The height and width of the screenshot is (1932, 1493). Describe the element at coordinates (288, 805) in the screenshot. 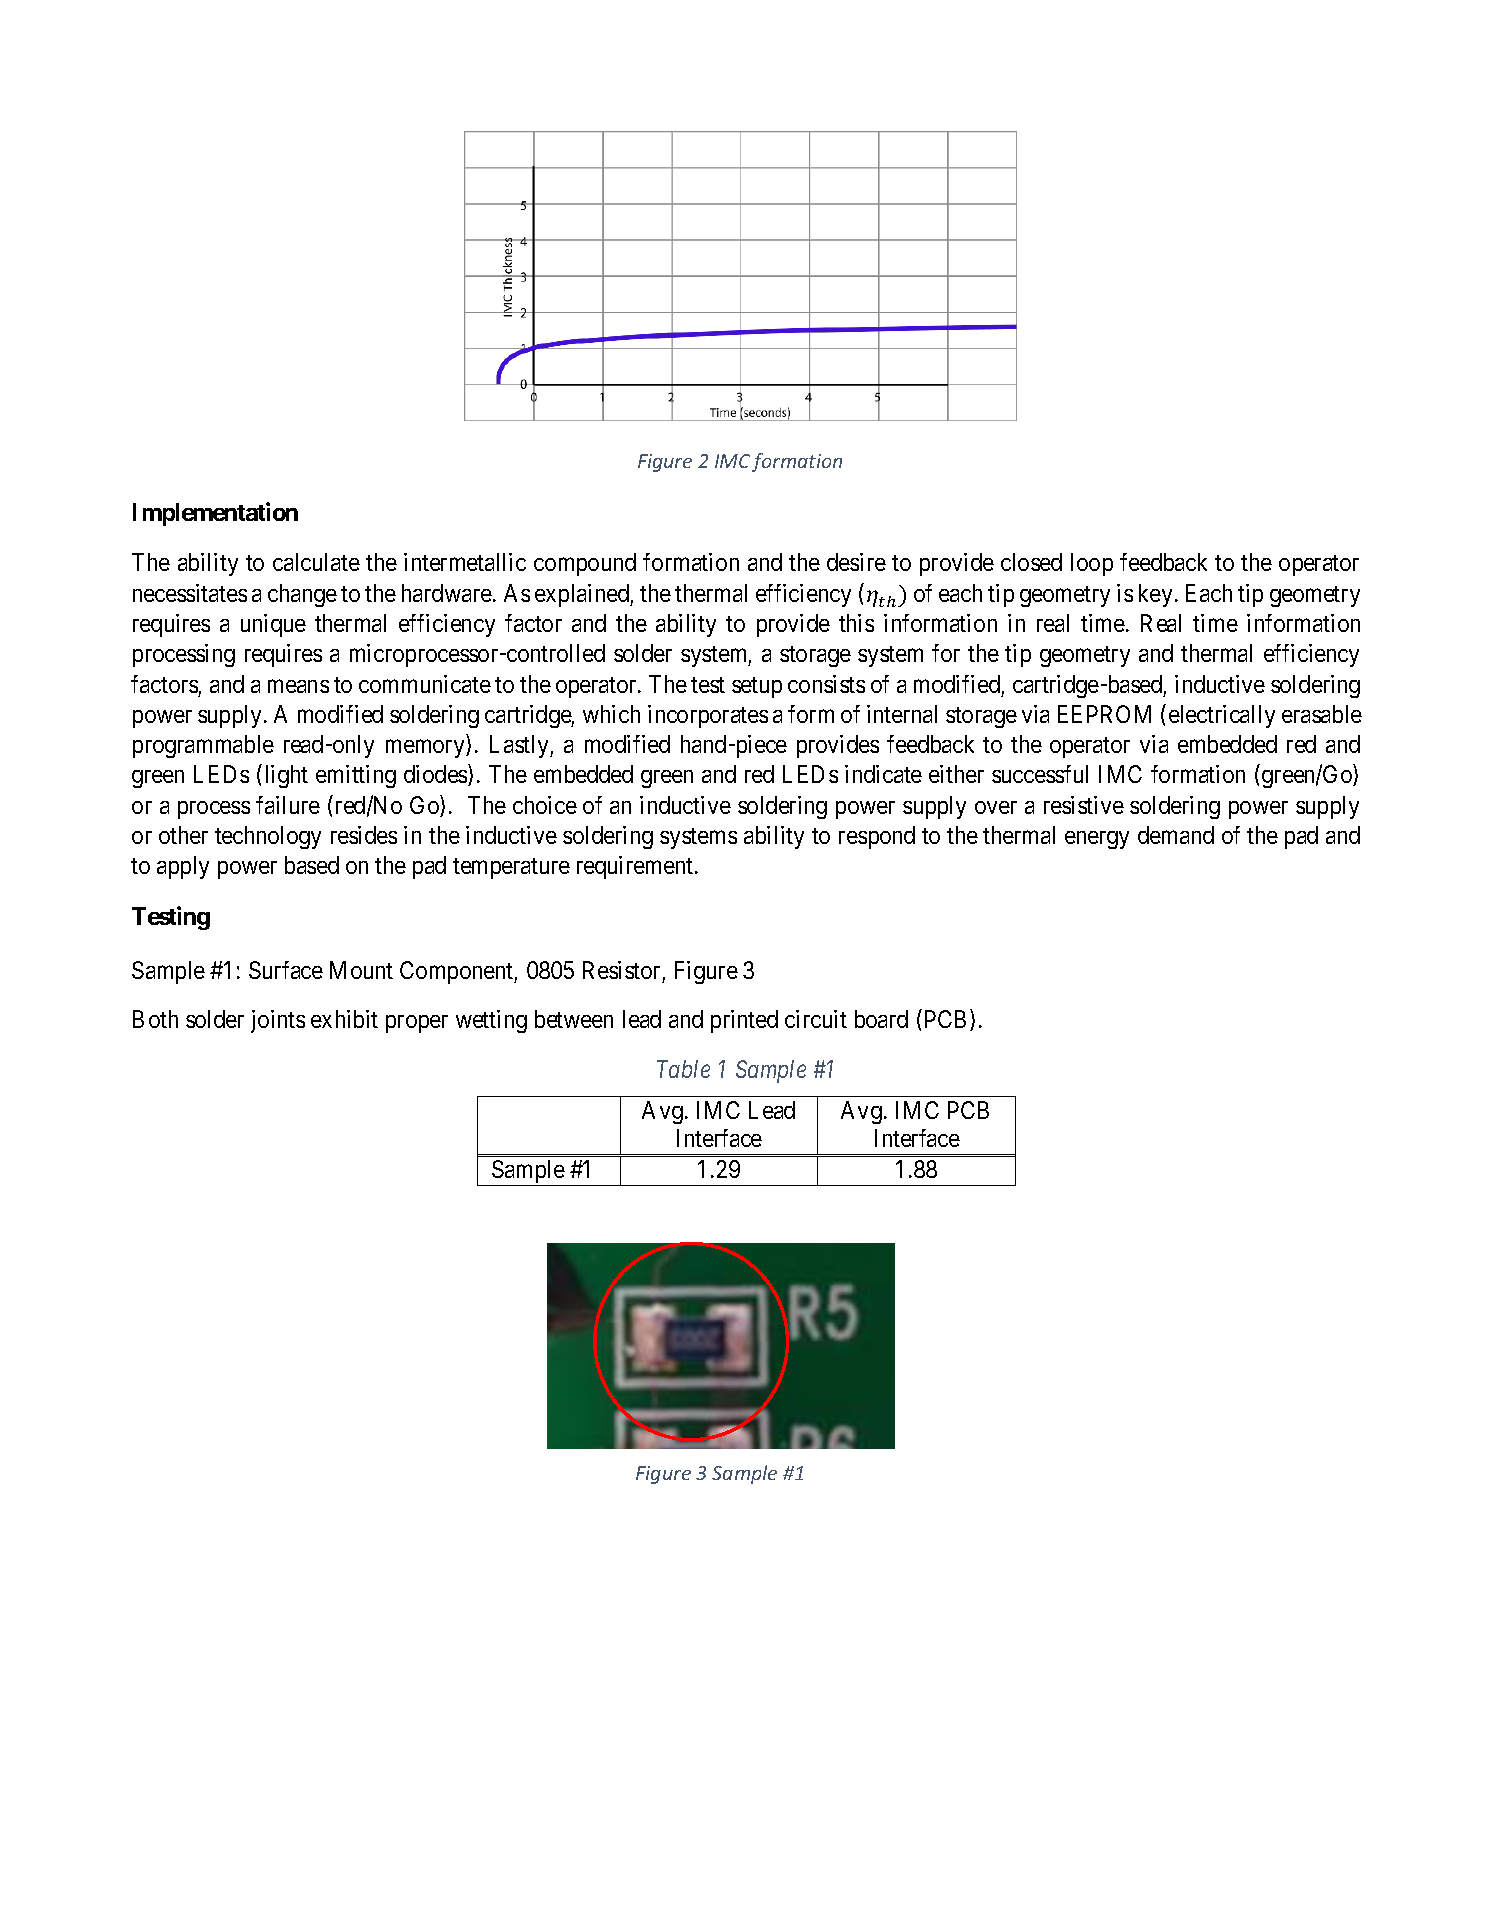

I see `failure` at that location.
